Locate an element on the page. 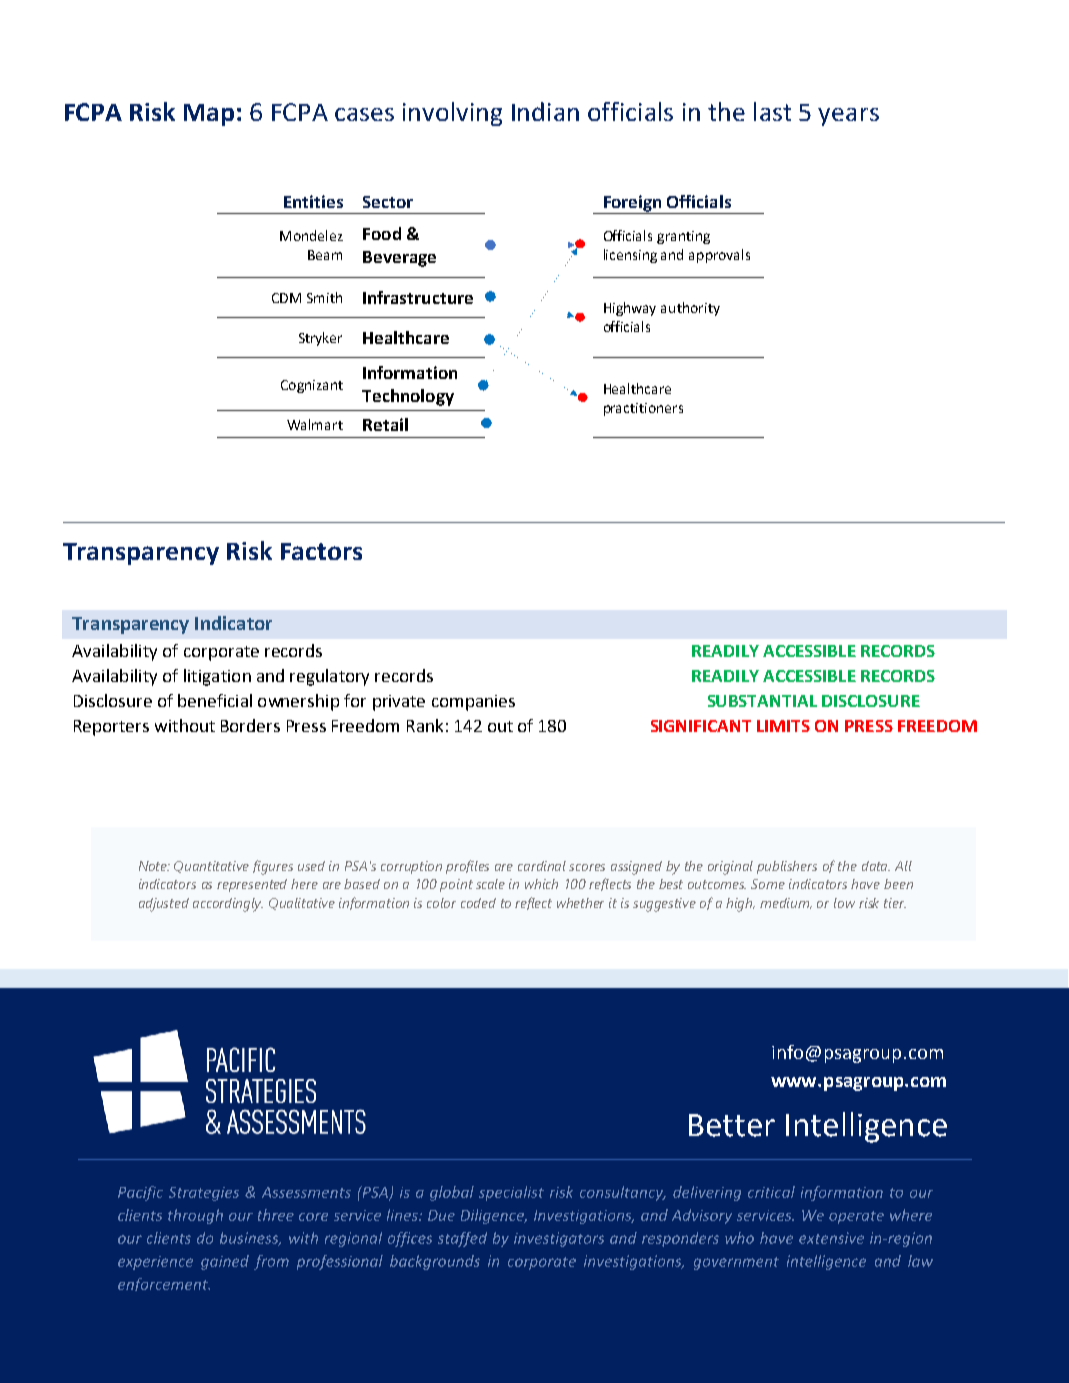  accordingly is located at coordinates (228, 905).
